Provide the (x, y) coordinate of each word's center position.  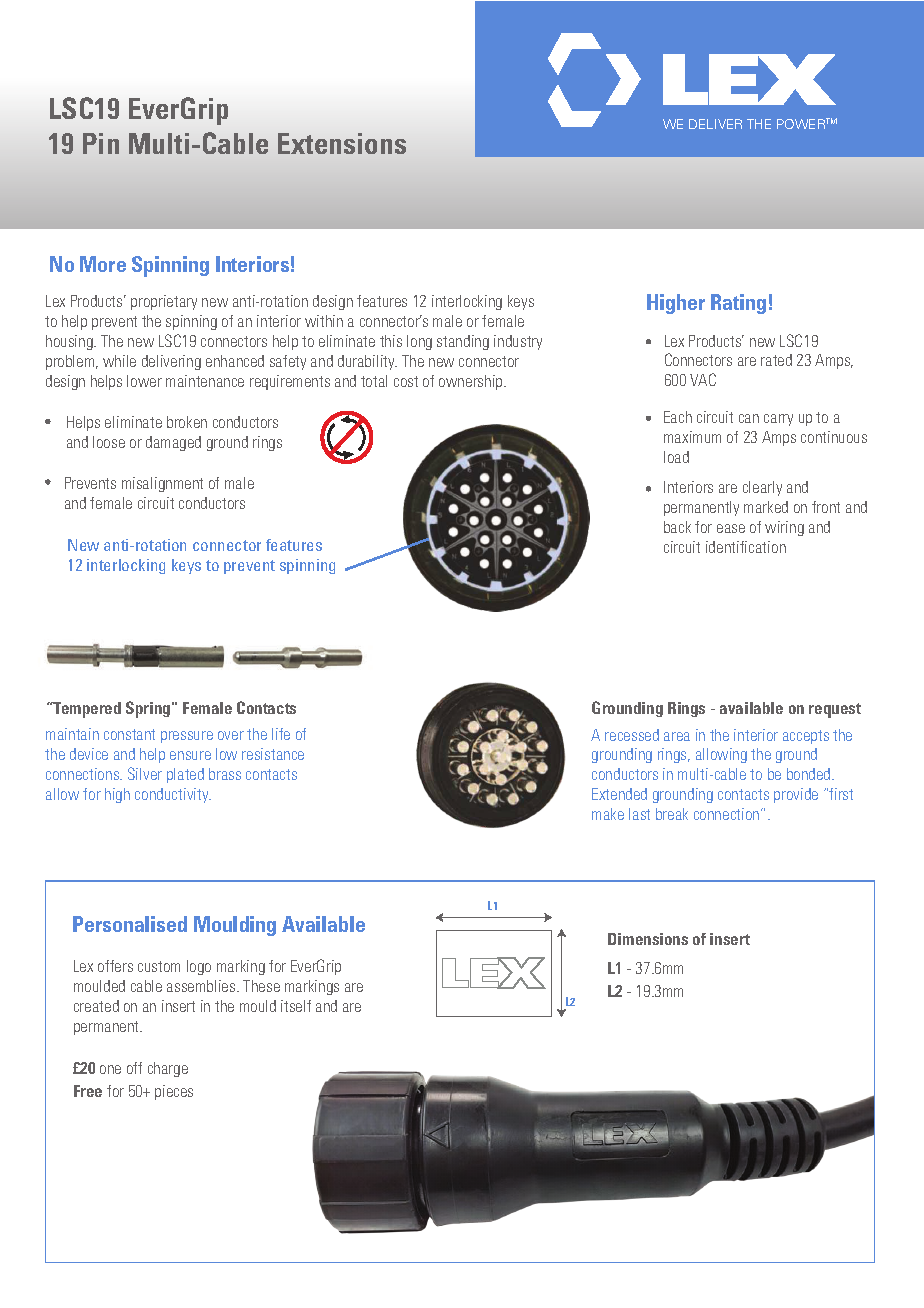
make (608, 814)
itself (296, 1006)
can (749, 418)
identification (746, 547)
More (103, 264)
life (281, 734)
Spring (149, 709)
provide (796, 795)
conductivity (173, 795)
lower (144, 381)
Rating (738, 304)
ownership (472, 382)
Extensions (342, 143)
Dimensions (648, 939)
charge (168, 1069)
